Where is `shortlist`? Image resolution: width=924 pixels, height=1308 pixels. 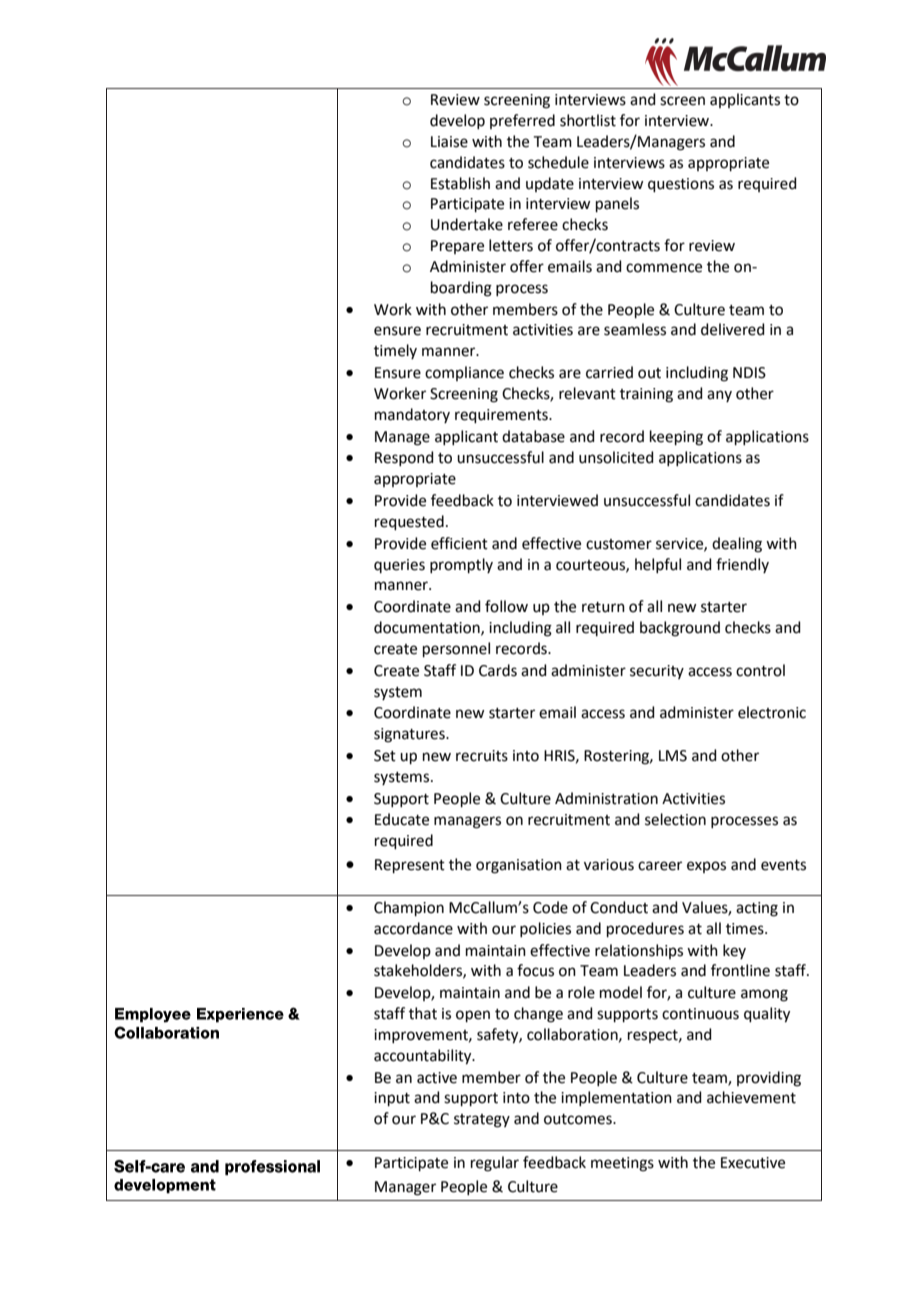
shortlist is located at coordinates (588, 120).
